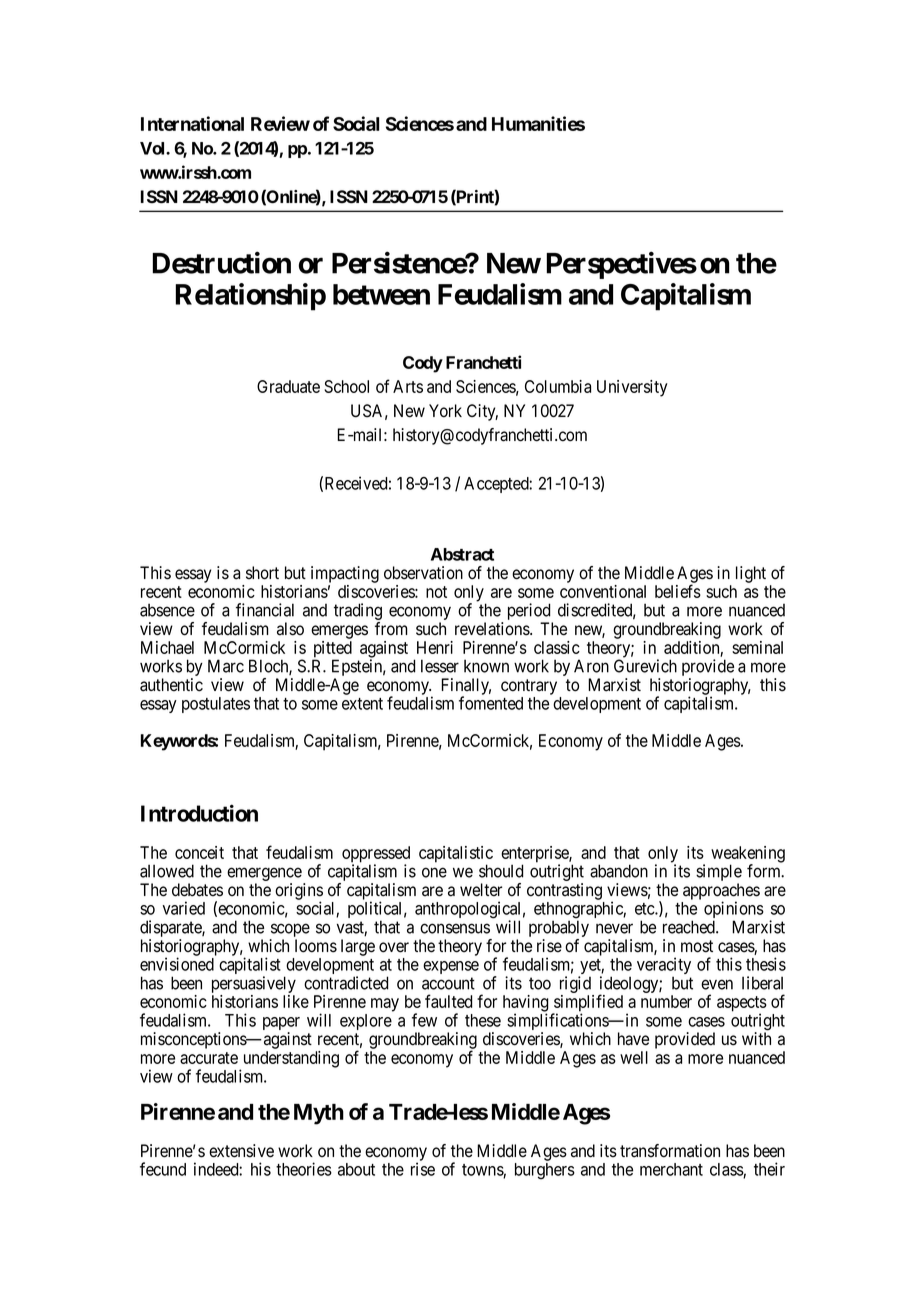 The width and height of the document is (924, 1308). What do you see at coordinates (199, 813) in the document?
I see `Introduction` at bounding box center [199, 813].
